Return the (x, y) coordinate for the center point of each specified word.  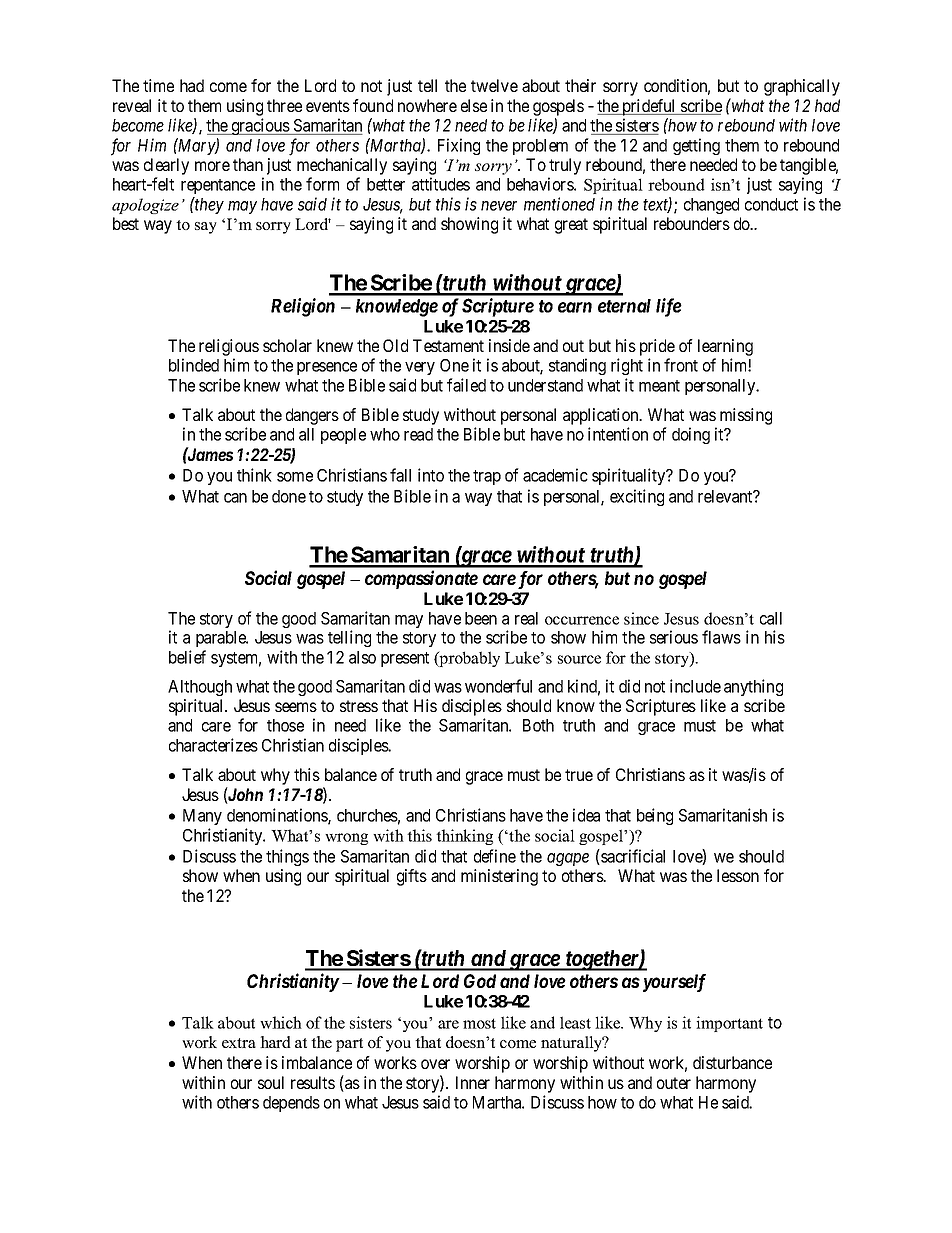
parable (222, 639)
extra (239, 1043)
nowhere (427, 105)
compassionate (421, 579)
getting (696, 146)
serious (674, 637)
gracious (260, 126)
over (435, 1064)
